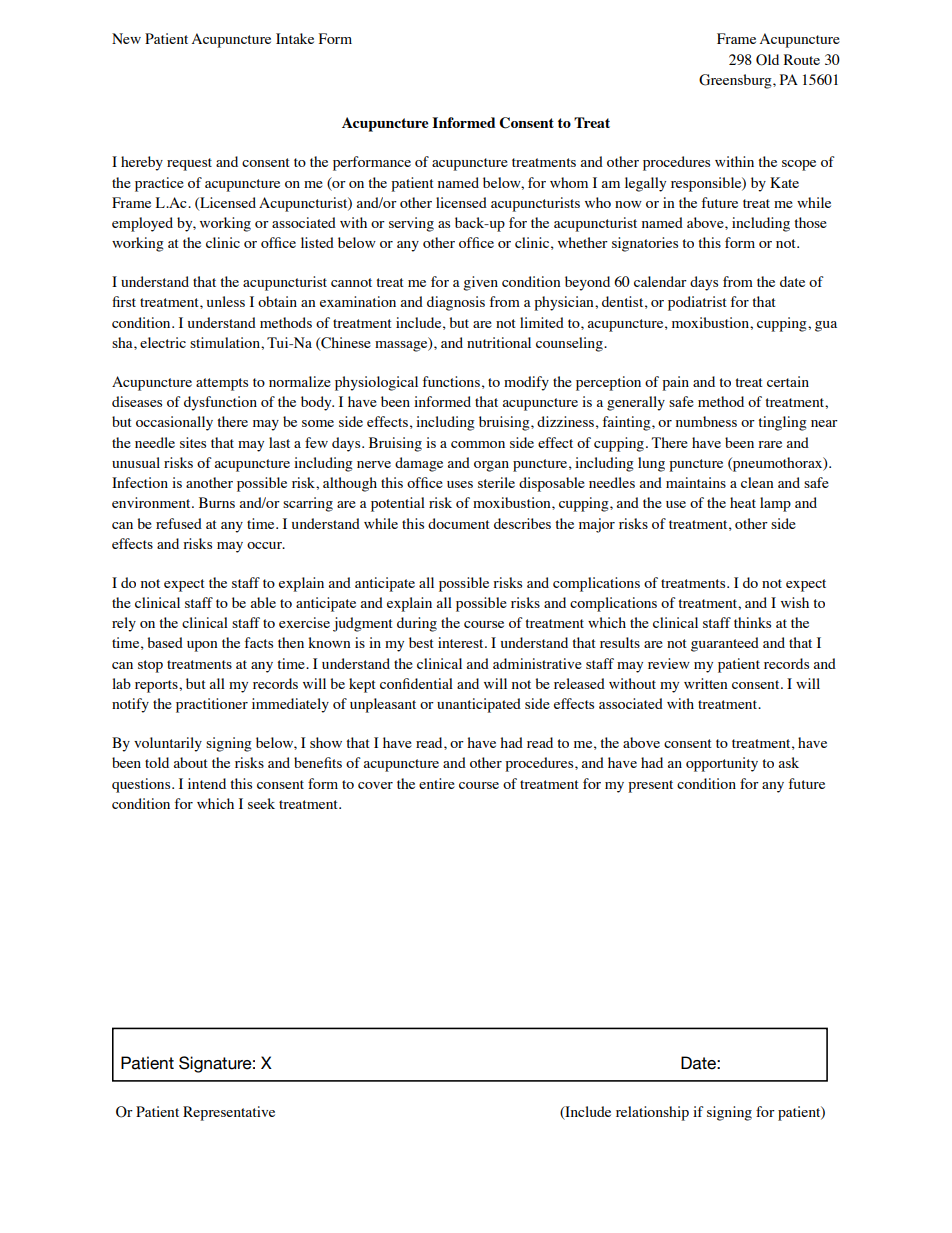  What do you see at coordinates (652, 1113) in the screenshot?
I see `relationship` at bounding box center [652, 1113].
